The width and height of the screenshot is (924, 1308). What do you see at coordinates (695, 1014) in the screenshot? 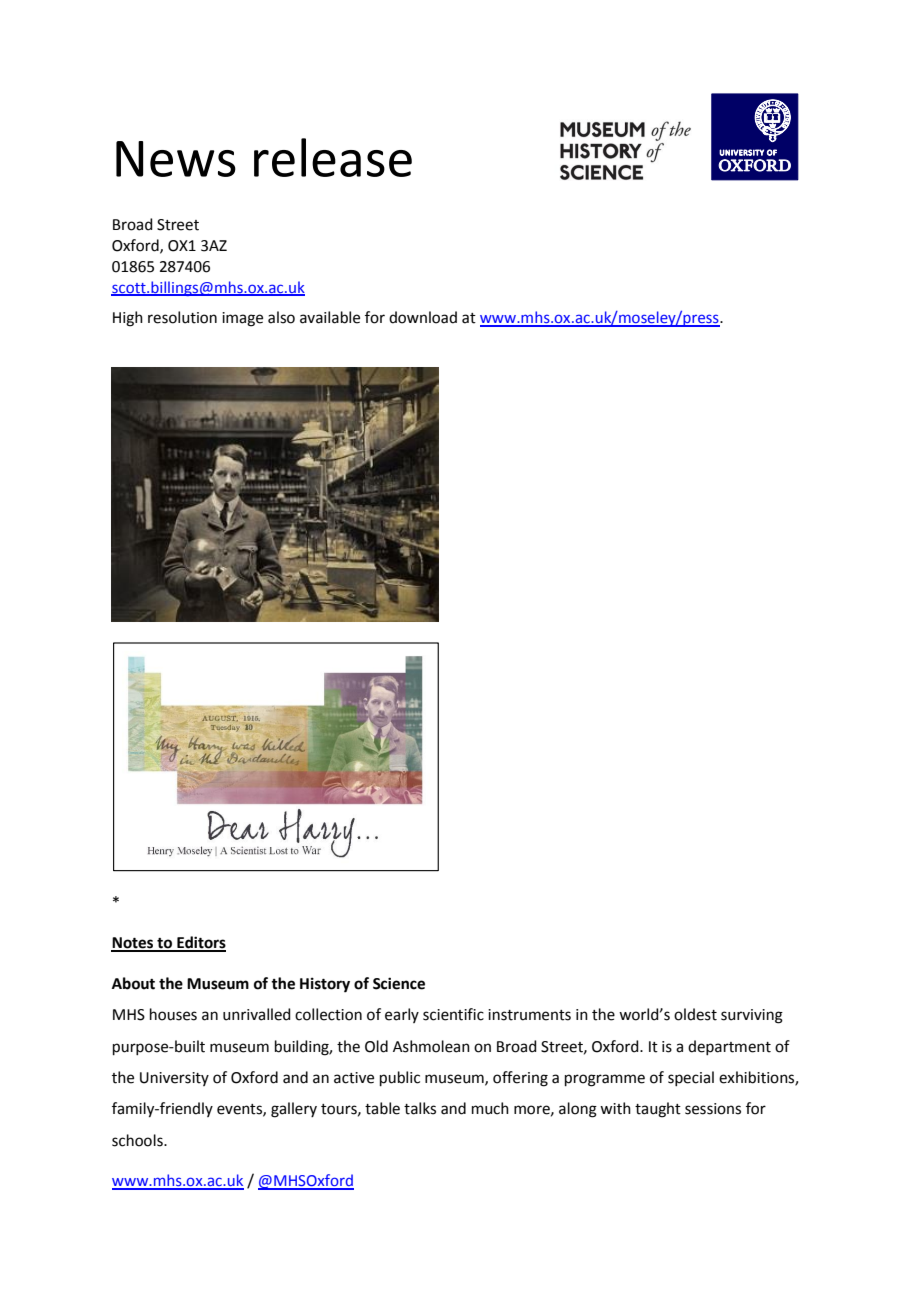
I see `oldest` at bounding box center [695, 1014].
